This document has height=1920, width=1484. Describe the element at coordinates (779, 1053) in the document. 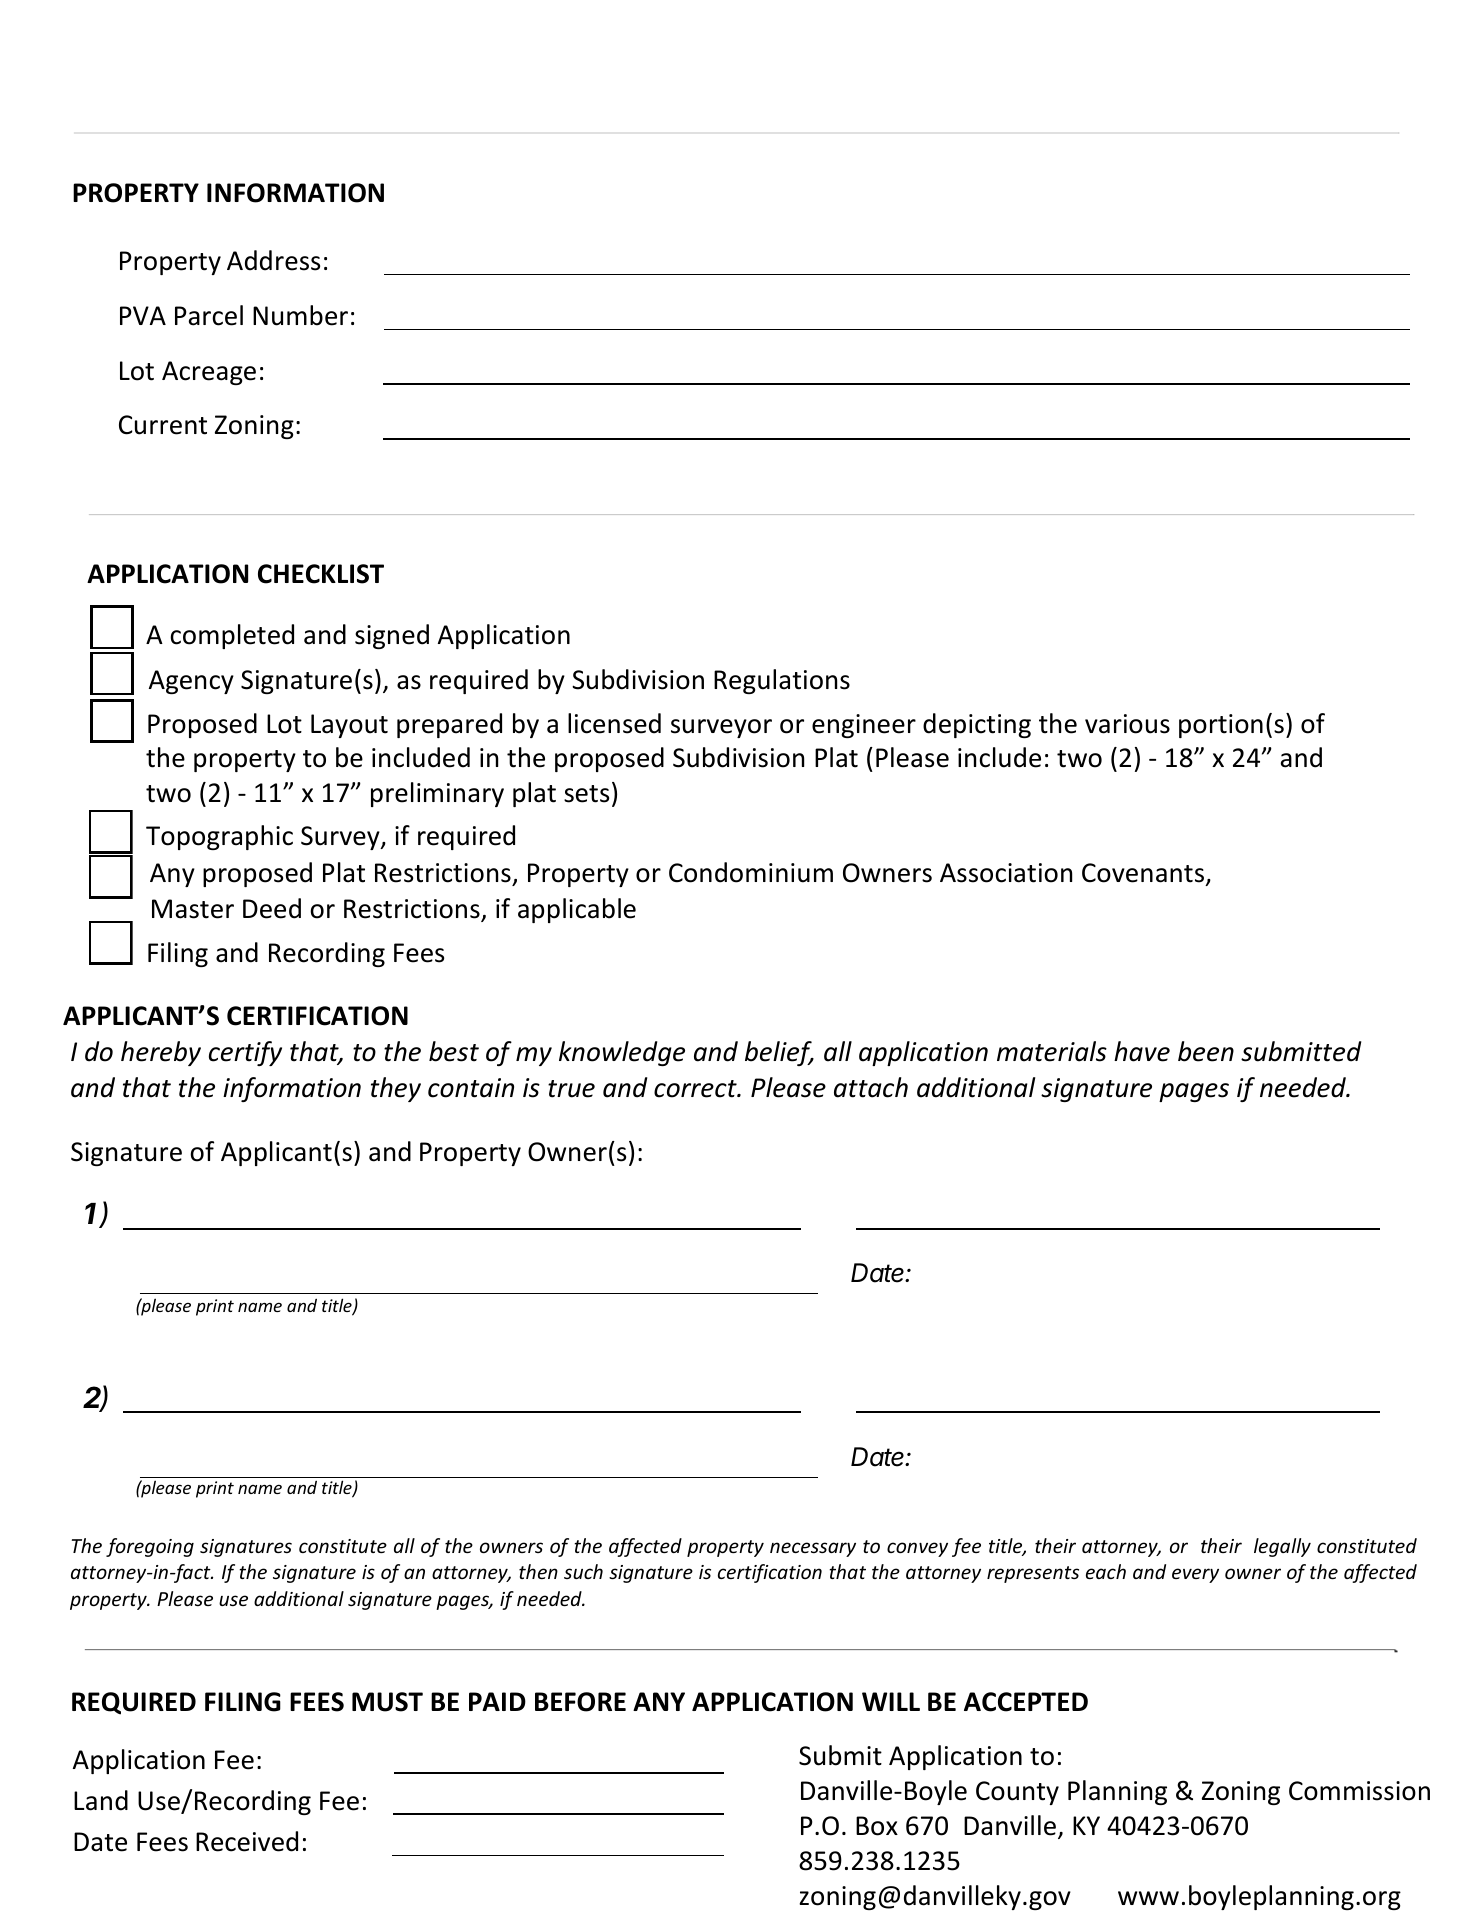

I see `belief` at that location.
